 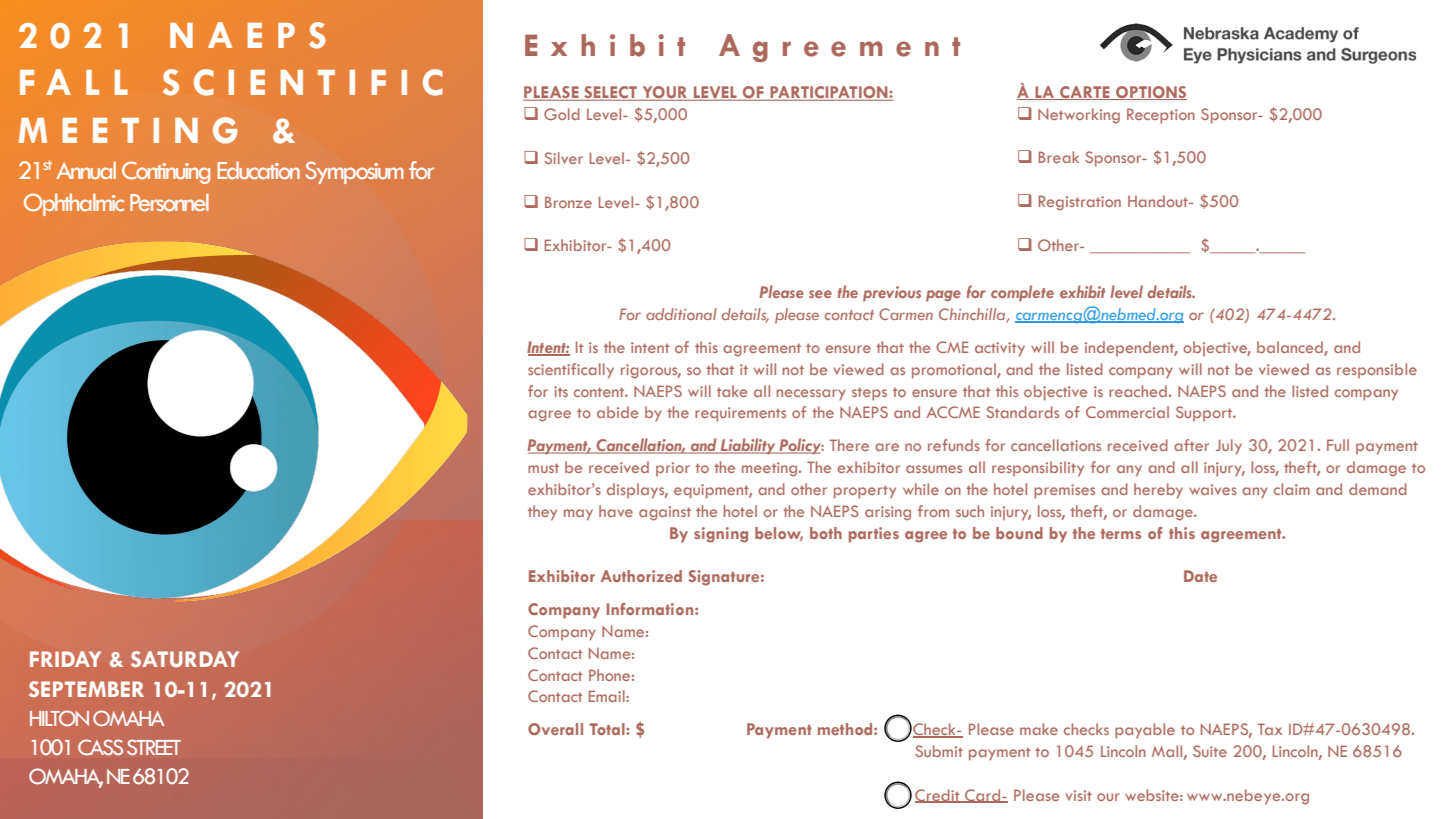 I want to click on its, so click(x=561, y=391).
